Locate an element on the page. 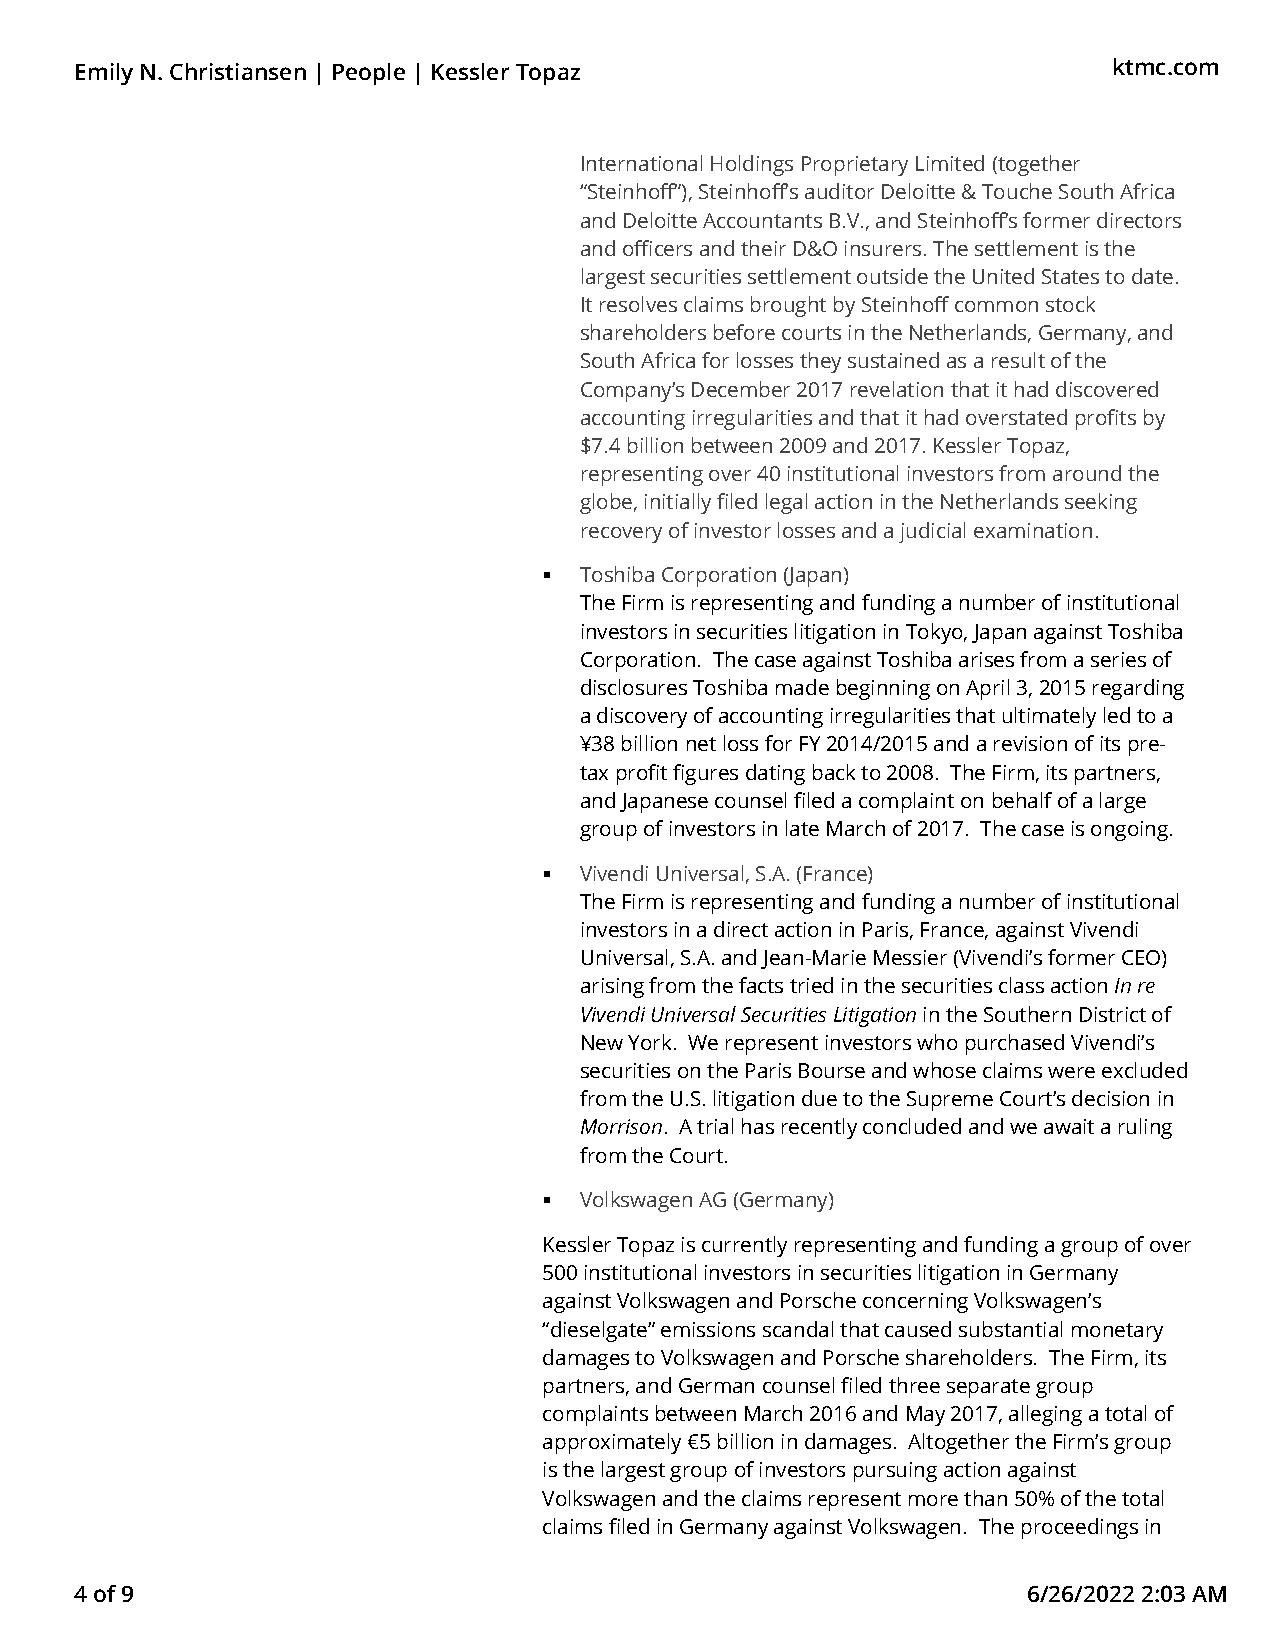 This image has width=1267, height=1639. disclosures is located at coordinates (634, 687).
